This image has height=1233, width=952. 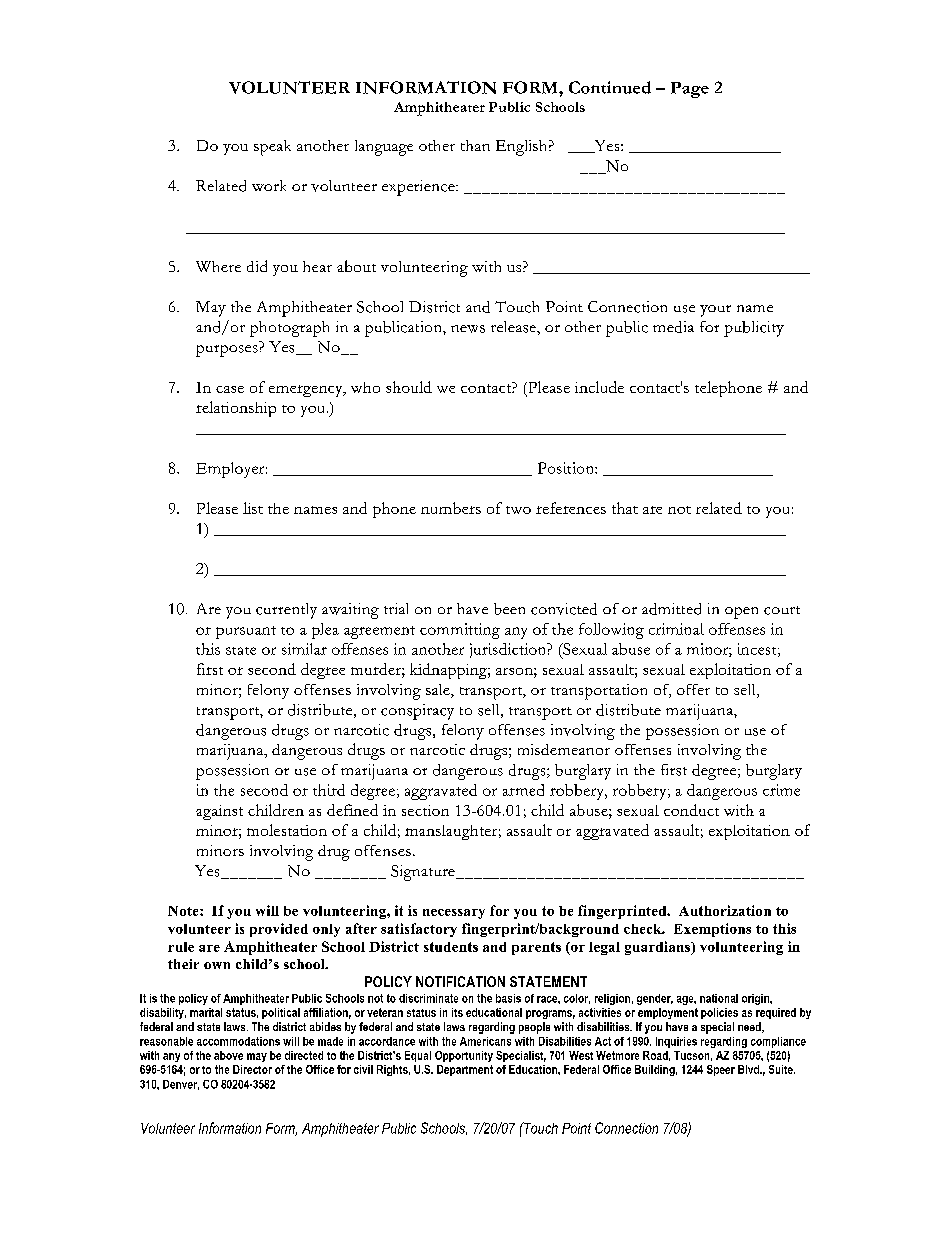 I want to click on that, so click(x=625, y=508).
